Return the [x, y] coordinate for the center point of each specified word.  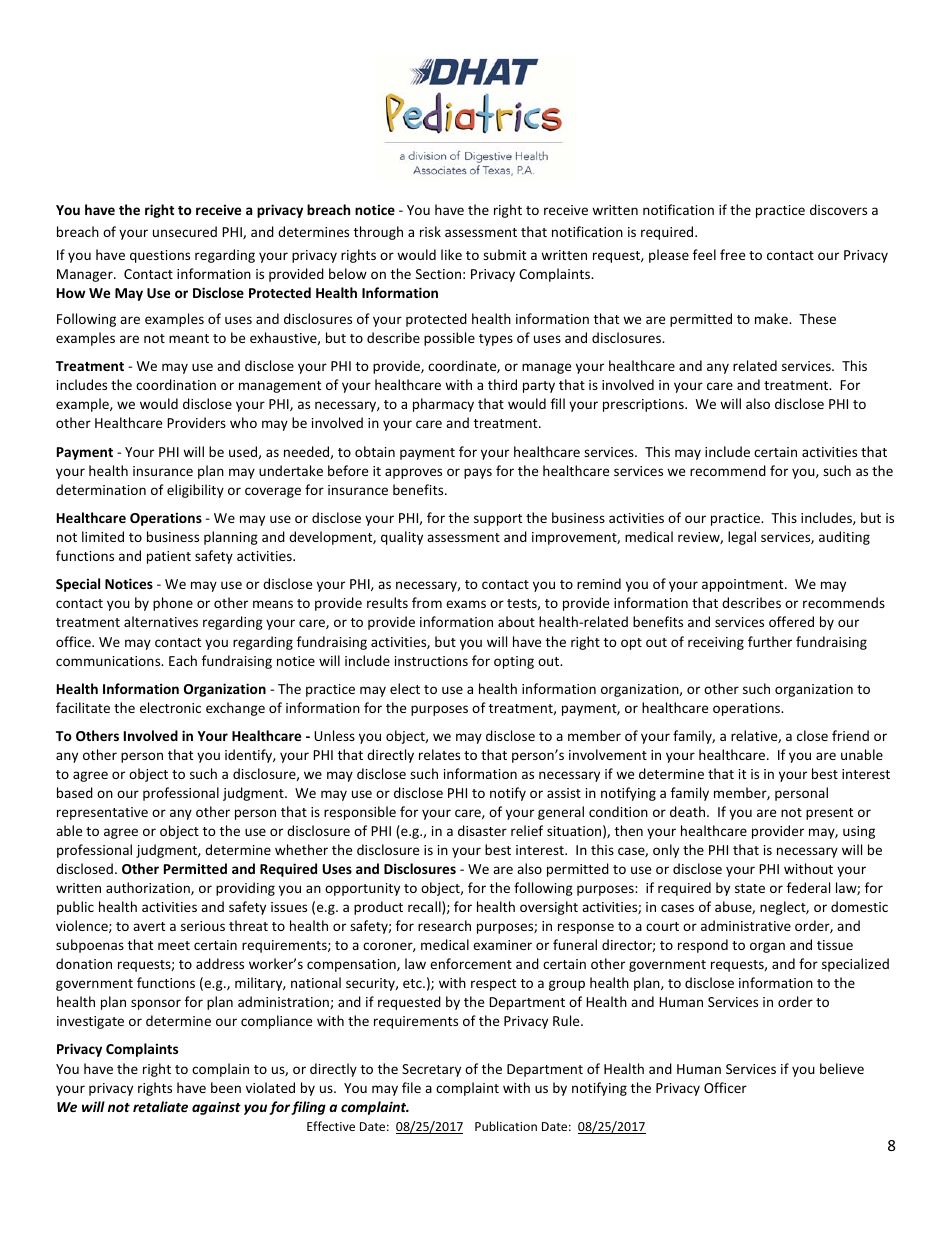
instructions [431, 661]
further [770, 641]
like [451, 254]
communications [109, 661]
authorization [149, 888]
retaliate [160, 1106]
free [732, 254]
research [444, 925]
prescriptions [644, 405]
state [750, 888]
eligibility [195, 491]
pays [478, 473]
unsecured [185, 231]
